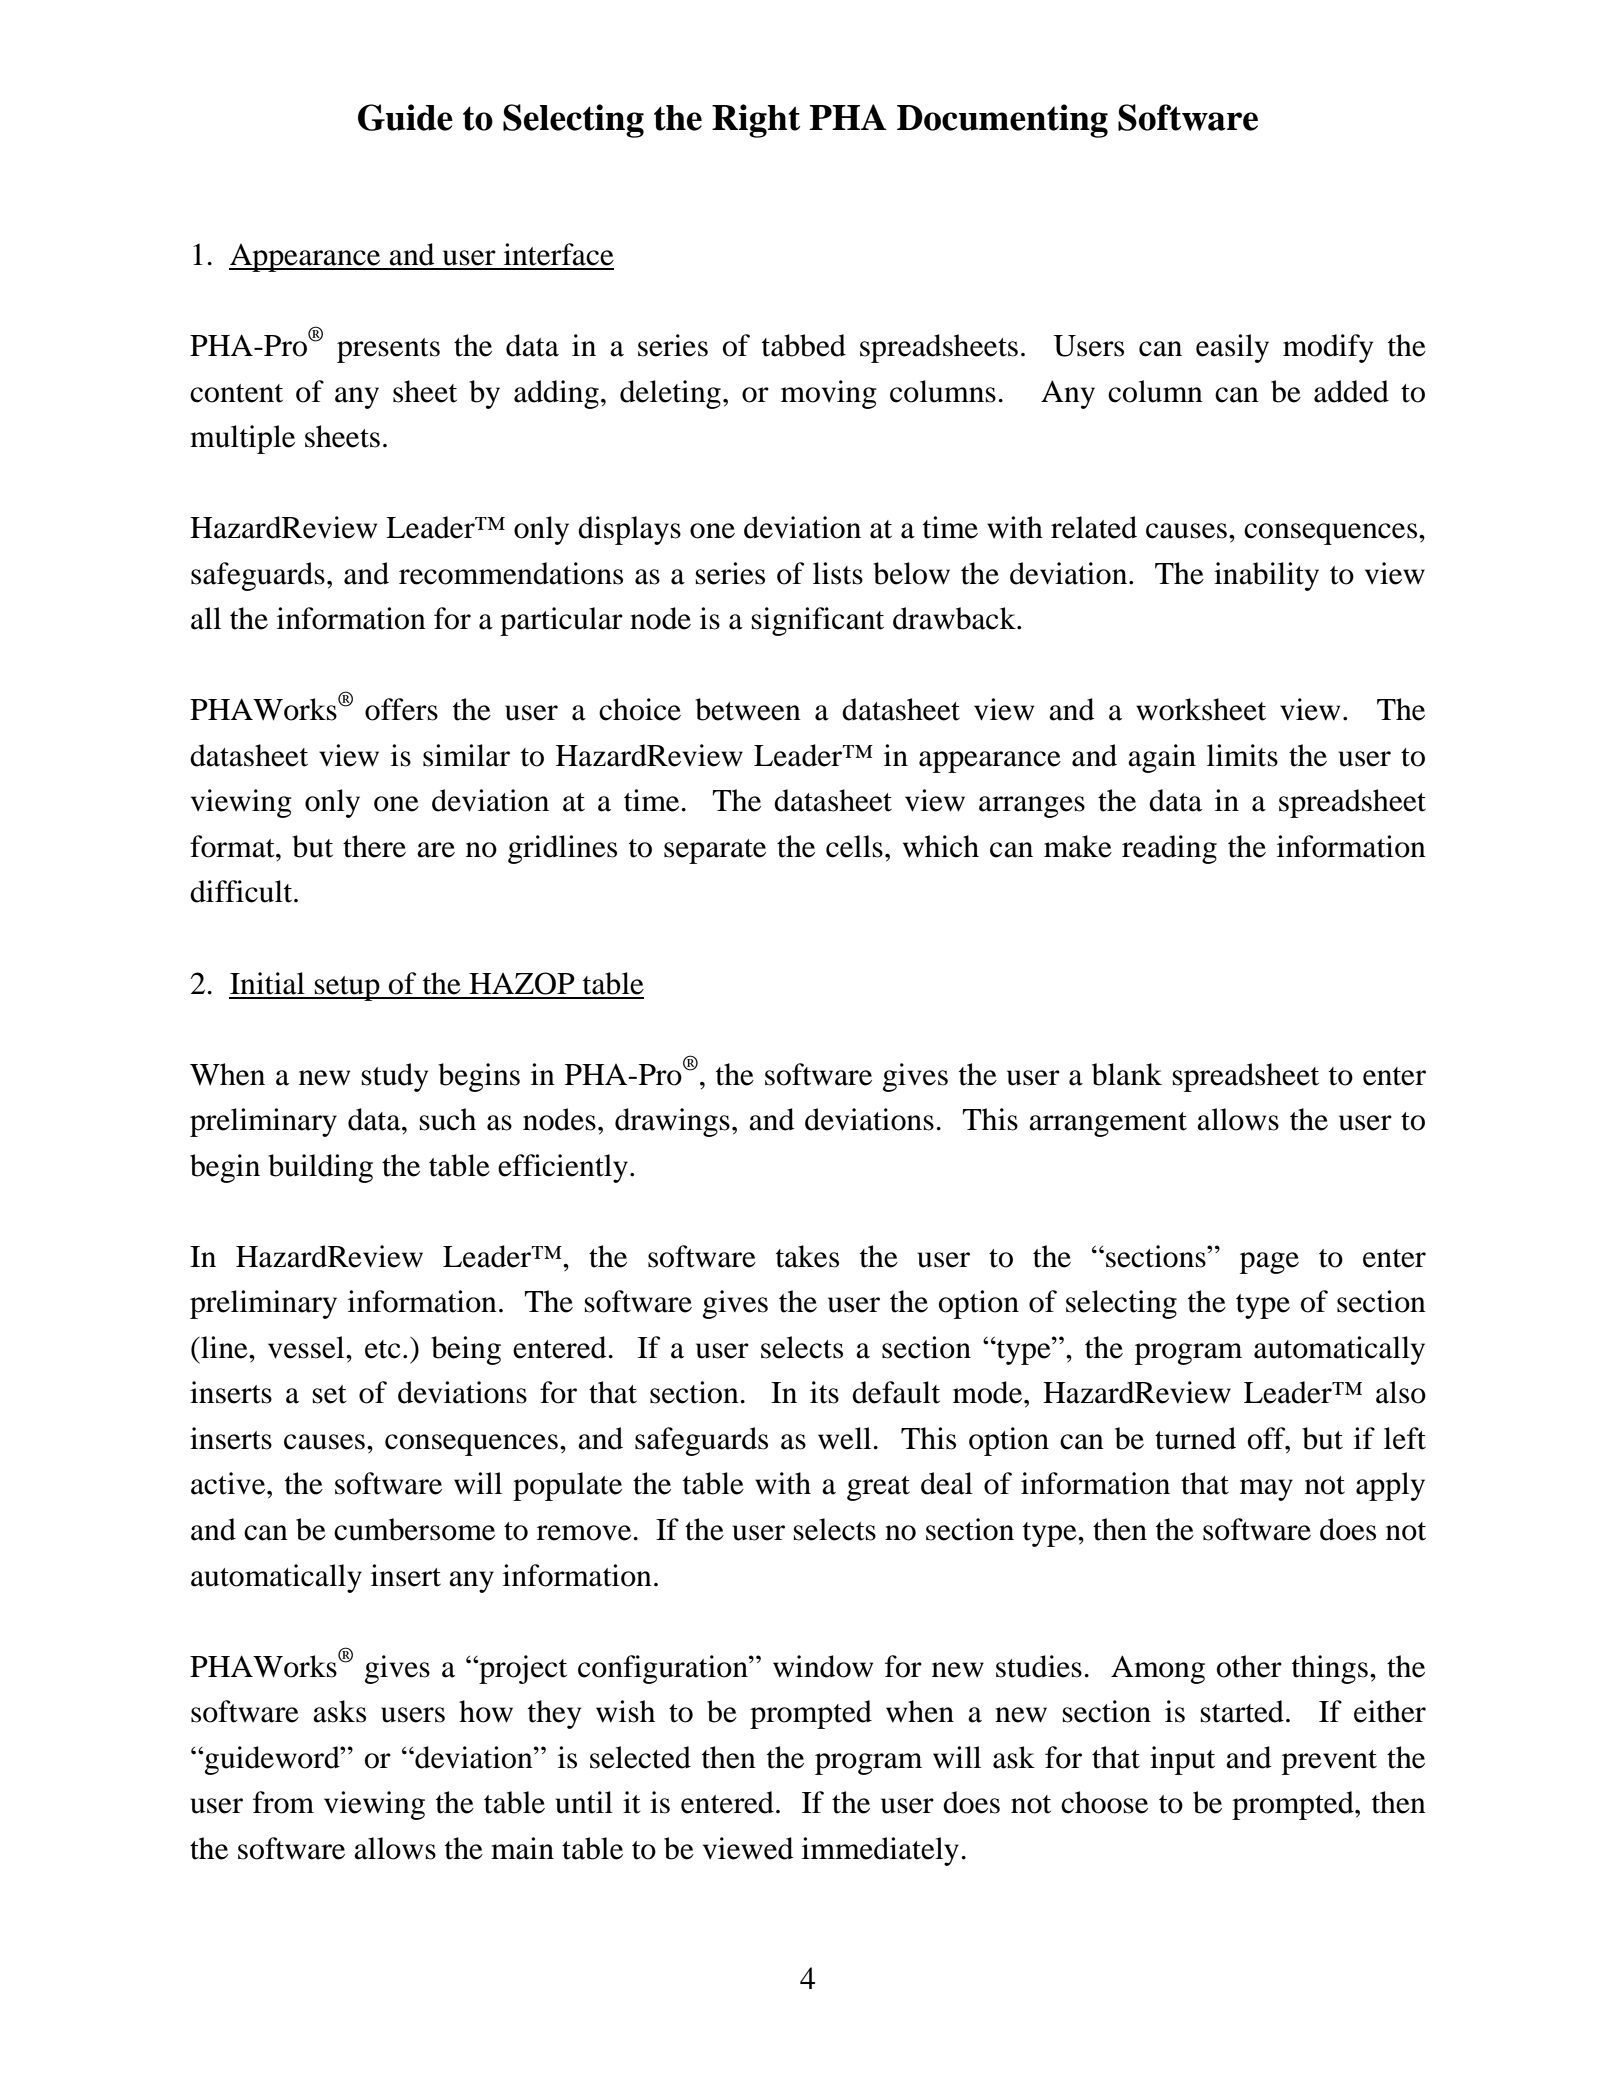 The width and height of the screenshot is (1616, 2091). What do you see at coordinates (838, 573) in the screenshot?
I see `lists` at bounding box center [838, 573].
